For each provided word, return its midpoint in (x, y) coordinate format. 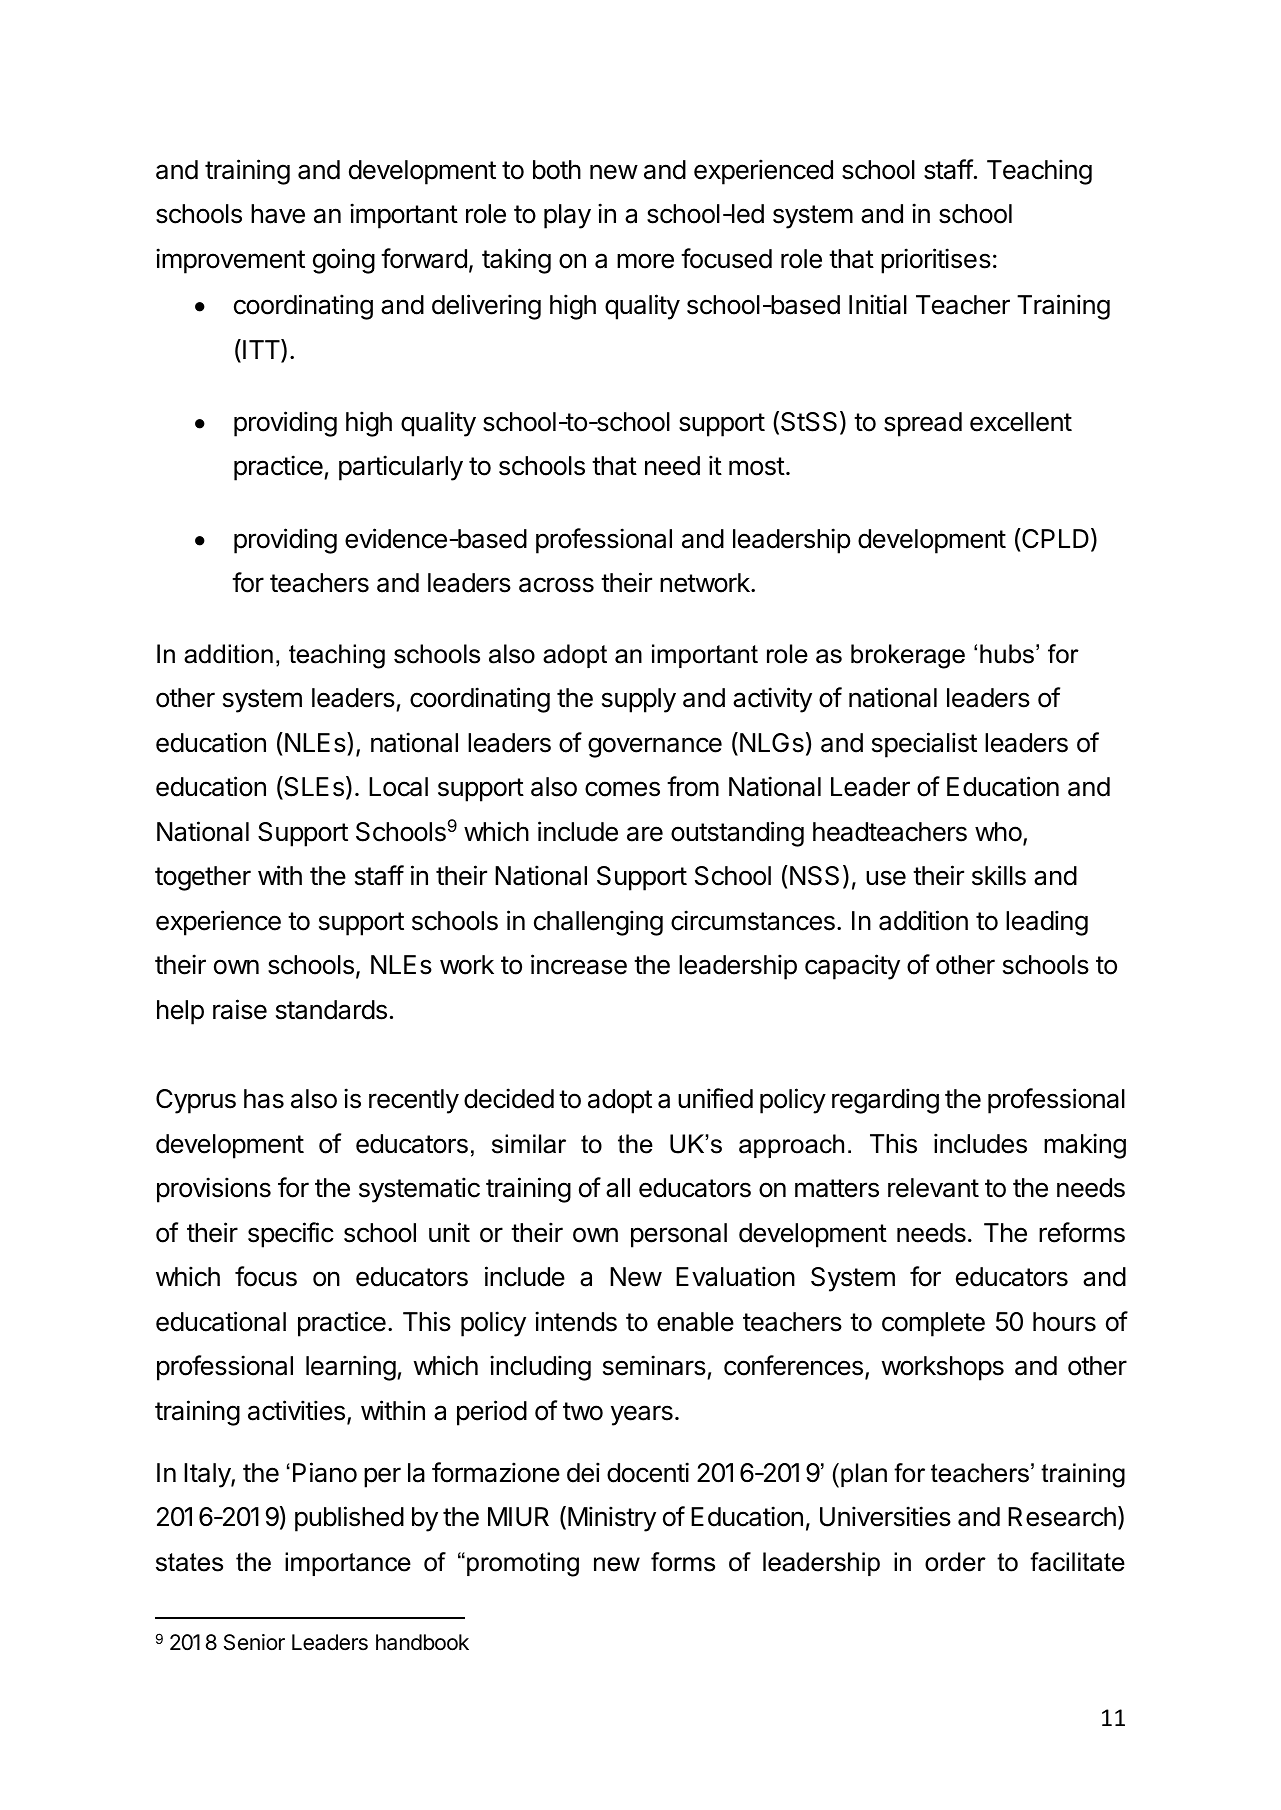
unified (715, 1098)
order (955, 1562)
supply (639, 700)
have (278, 214)
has (264, 1099)
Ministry (612, 1519)
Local (398, 787)
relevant (933, 1188)
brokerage (908, 656)
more (645, 261)
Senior (254, 1642)
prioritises (936, 261)
